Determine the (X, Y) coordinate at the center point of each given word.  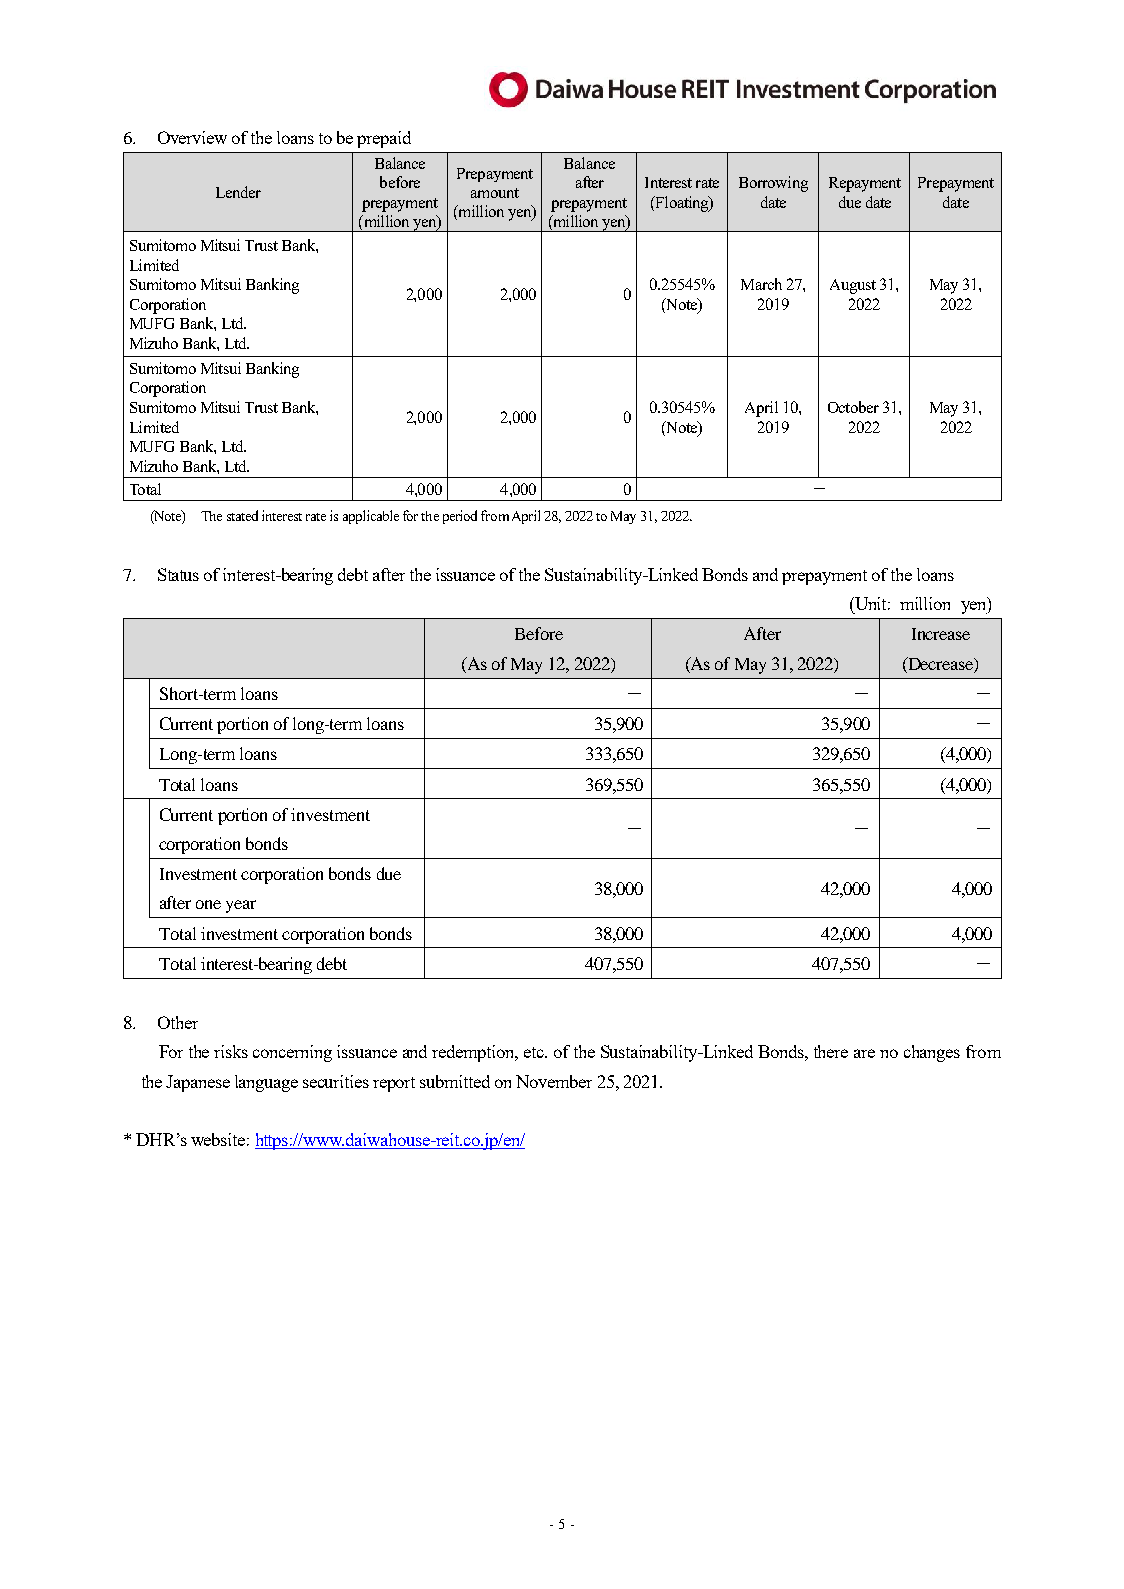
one (208, 904)
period (460, 517)
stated (242, 515)
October (853, 407)
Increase (941, 634)
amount (495, 193)
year (241, 906)
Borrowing (773, 184)
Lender (238, 192)
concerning (292, 1053)
